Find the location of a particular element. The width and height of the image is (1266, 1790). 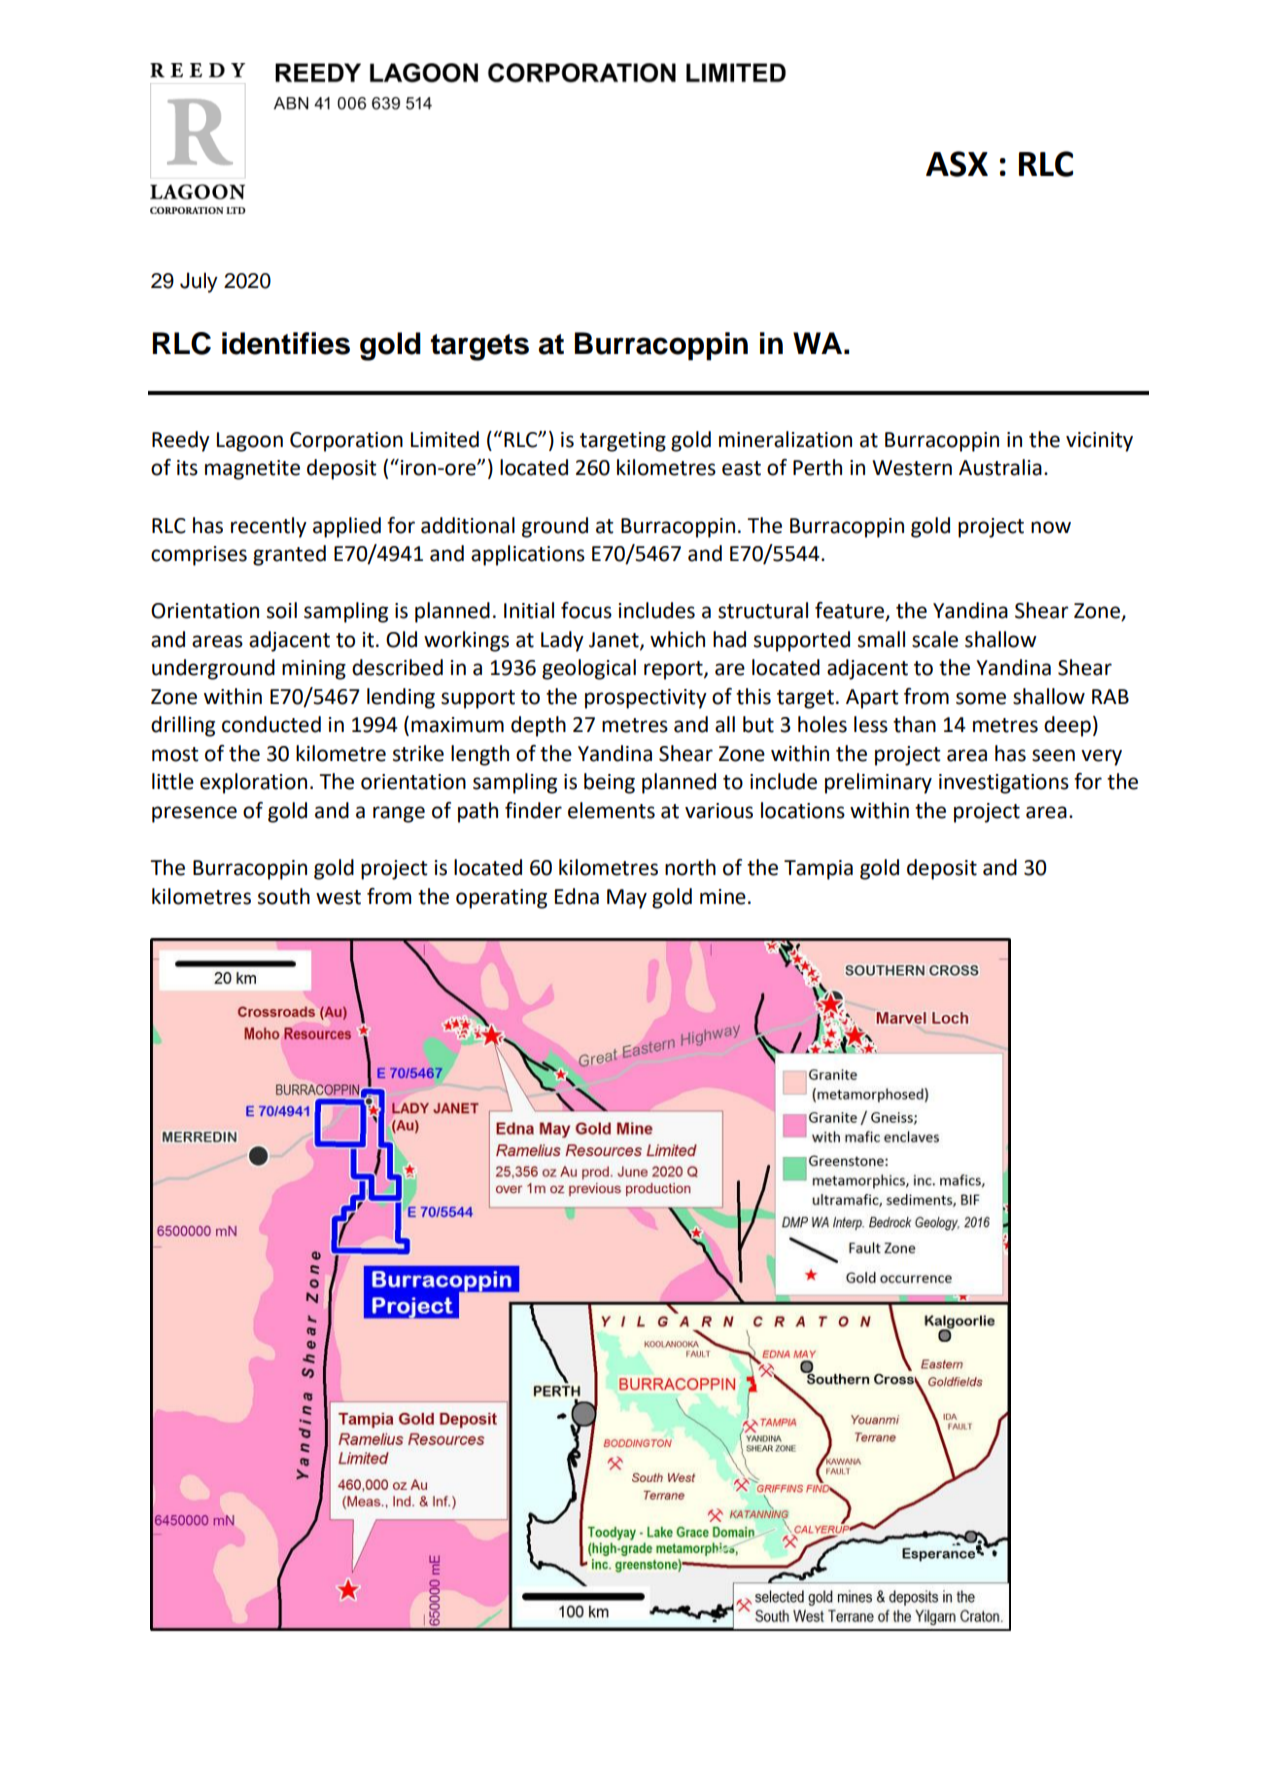

vicinity is located at coordinates (1099, 442).
